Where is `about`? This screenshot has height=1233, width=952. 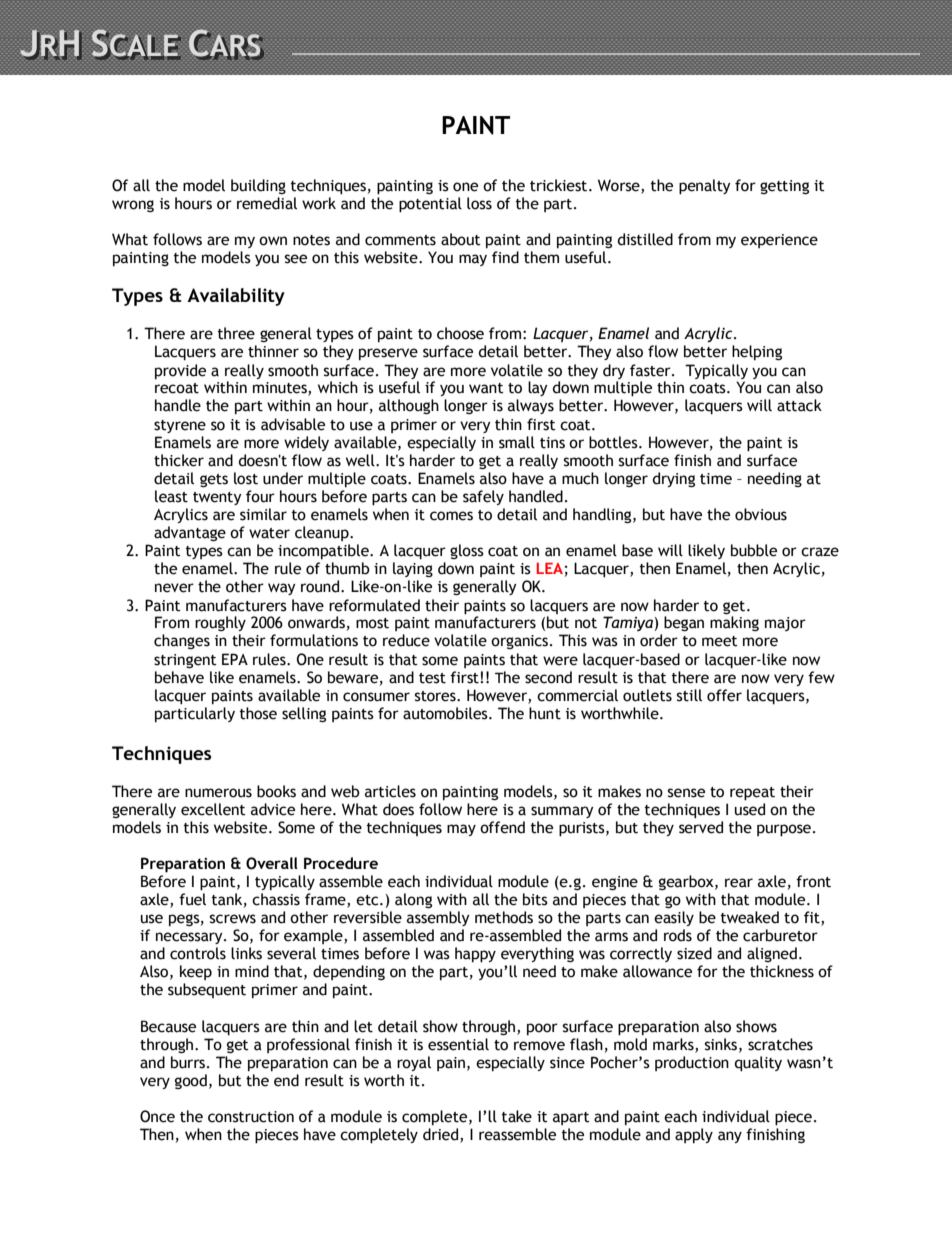
about is located at coordinates (461, 239).
